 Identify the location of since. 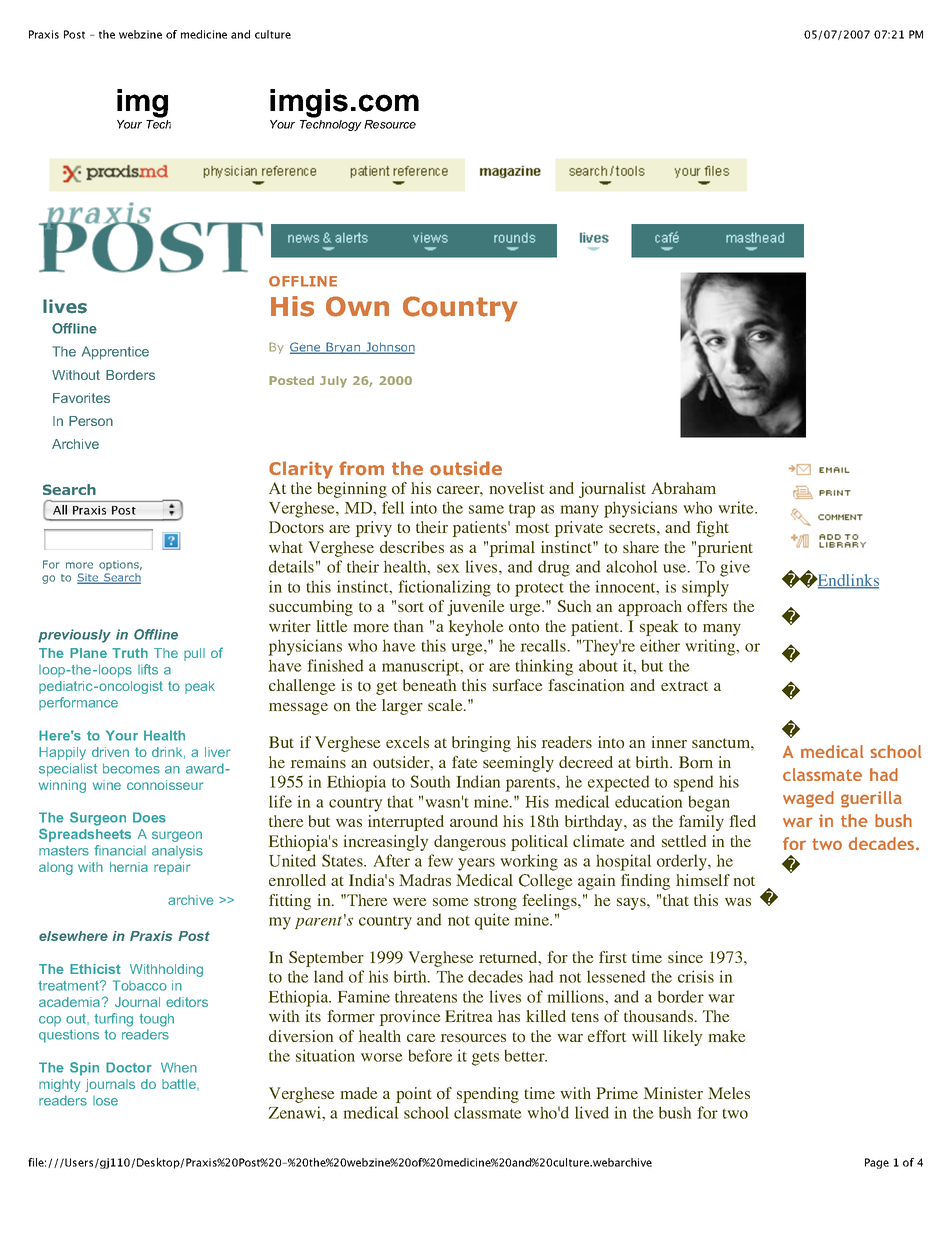
(685, 957).
